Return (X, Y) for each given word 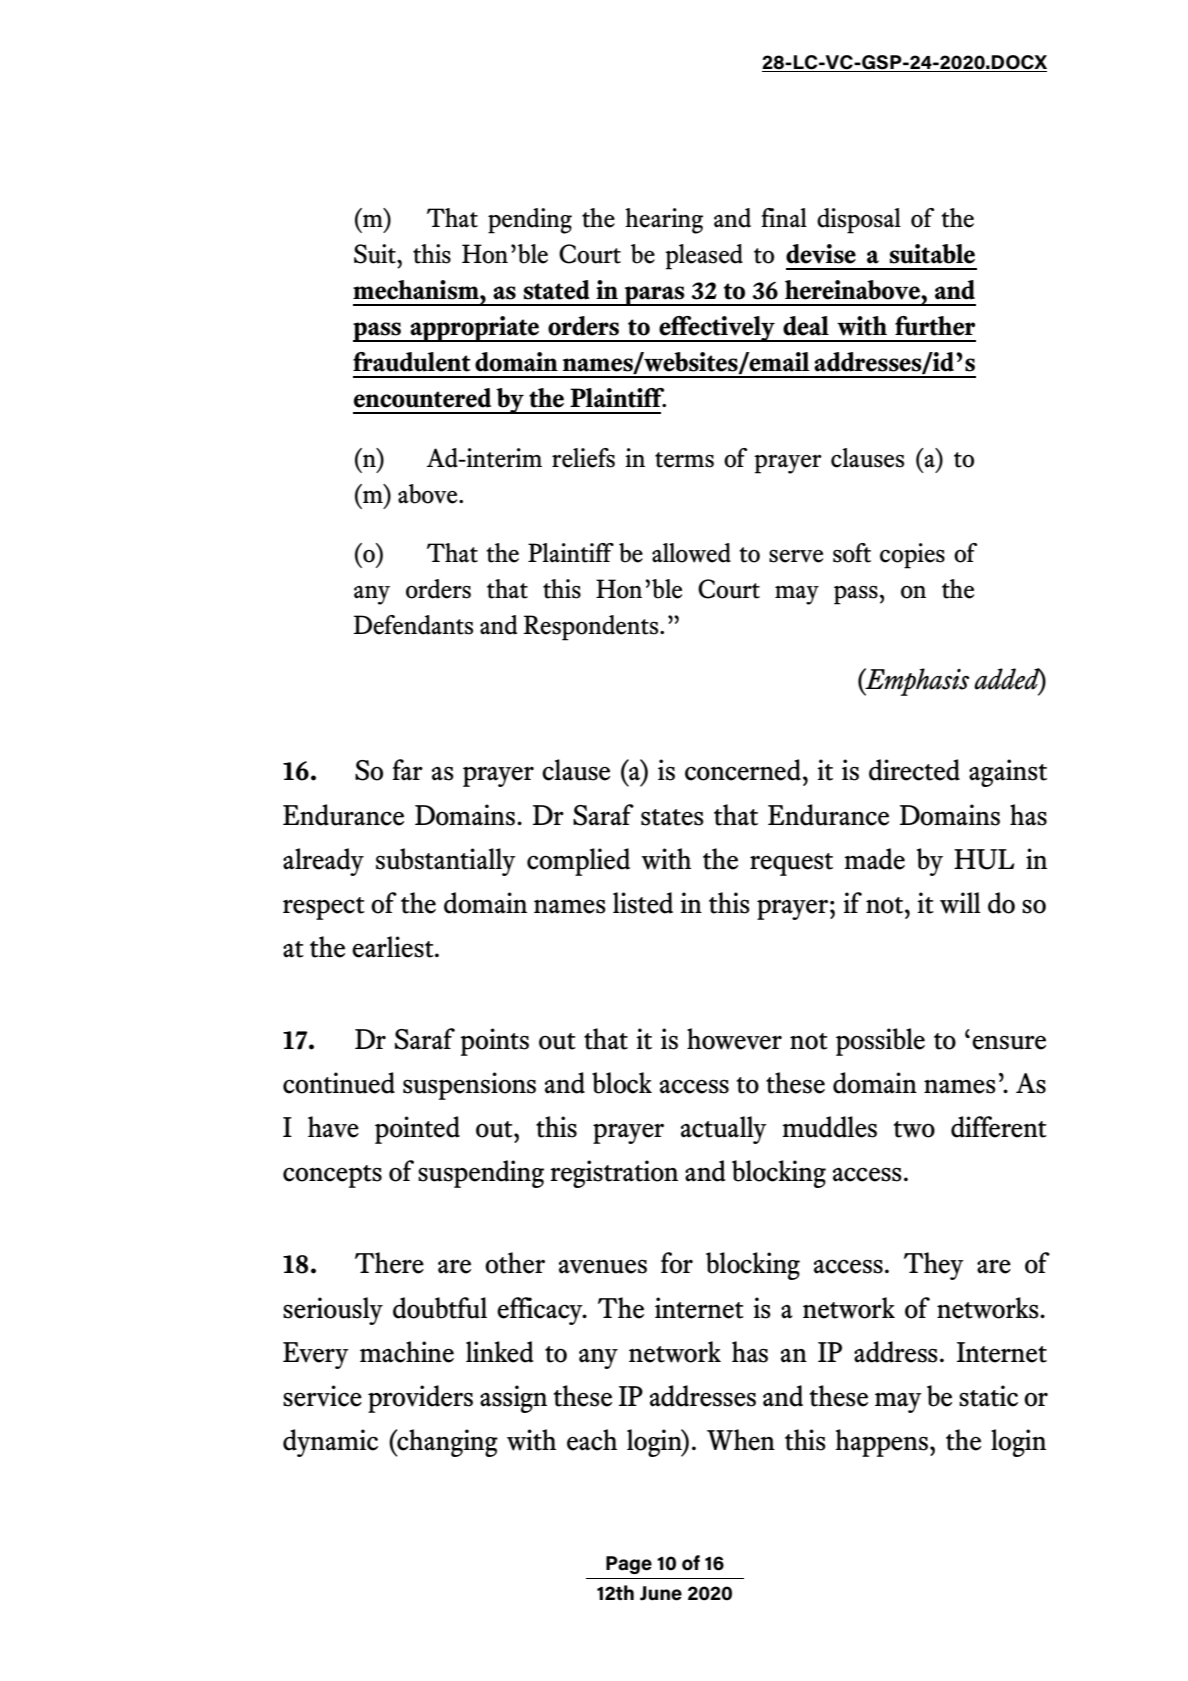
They (934, 1266)
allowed (691, 553)
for (677, 1263)
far (408, 770)
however (734, 1039)
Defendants (413, 625)
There (389, 1263)
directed (914, 770)
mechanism (417, 290)
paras (655, 296)
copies (912, 556)
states (672, 817)
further (935, 326)
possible (880, 1042)
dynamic (330, 1443)
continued (339, 1083)
